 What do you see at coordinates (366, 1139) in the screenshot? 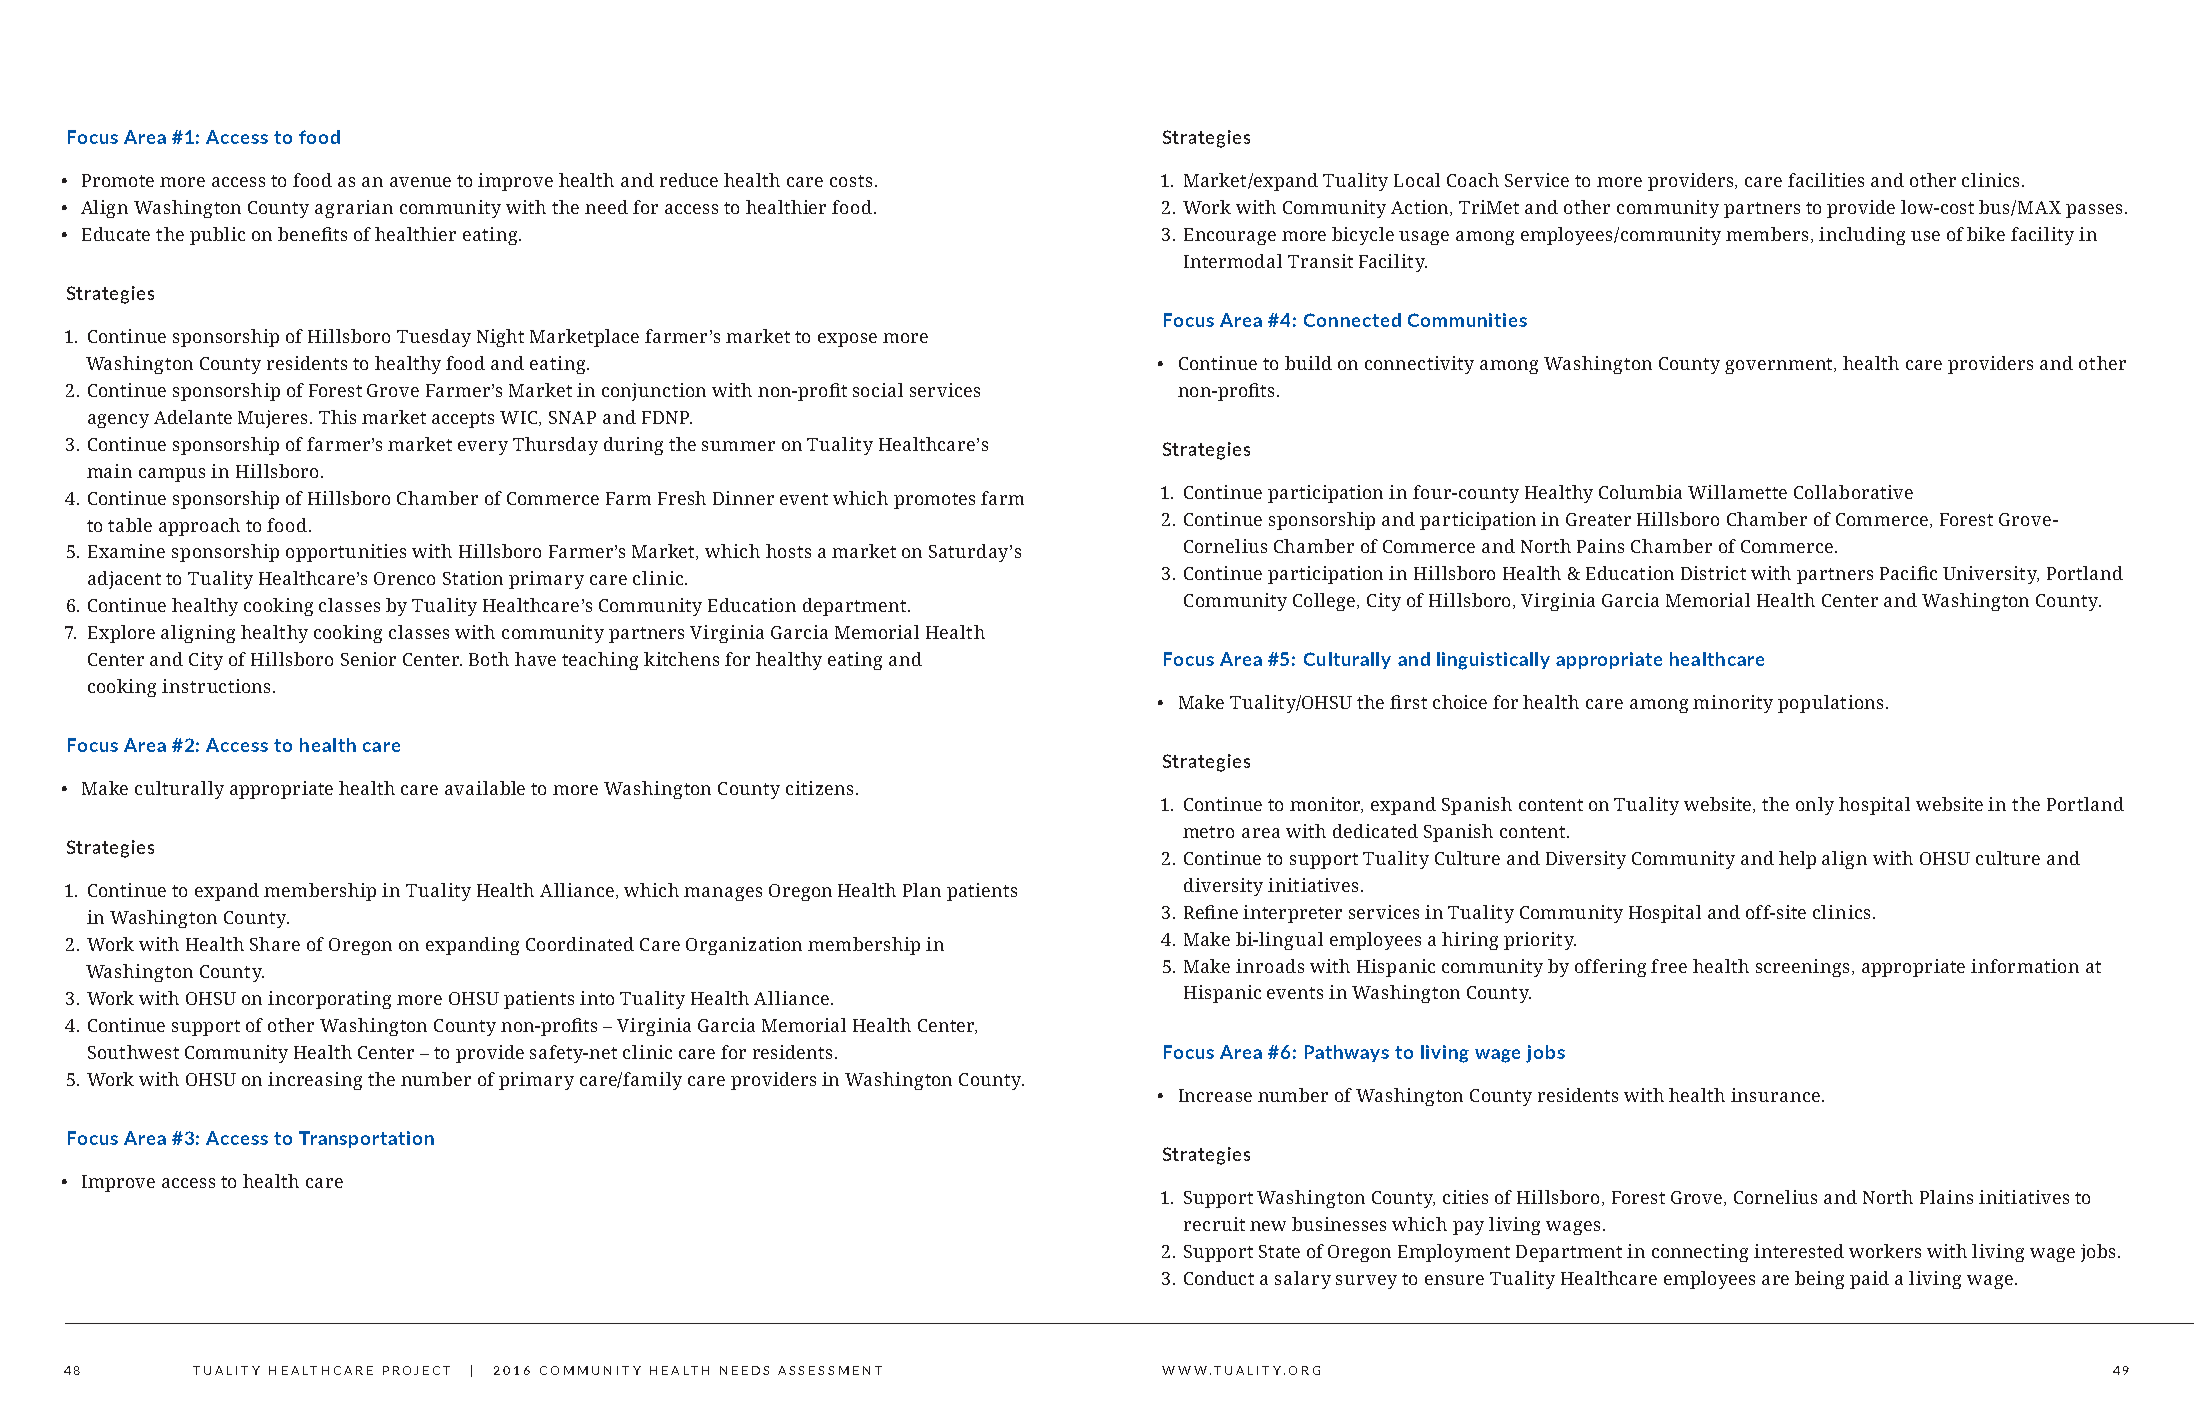
I see `Transportation` at bounding box center [366, 1139].
